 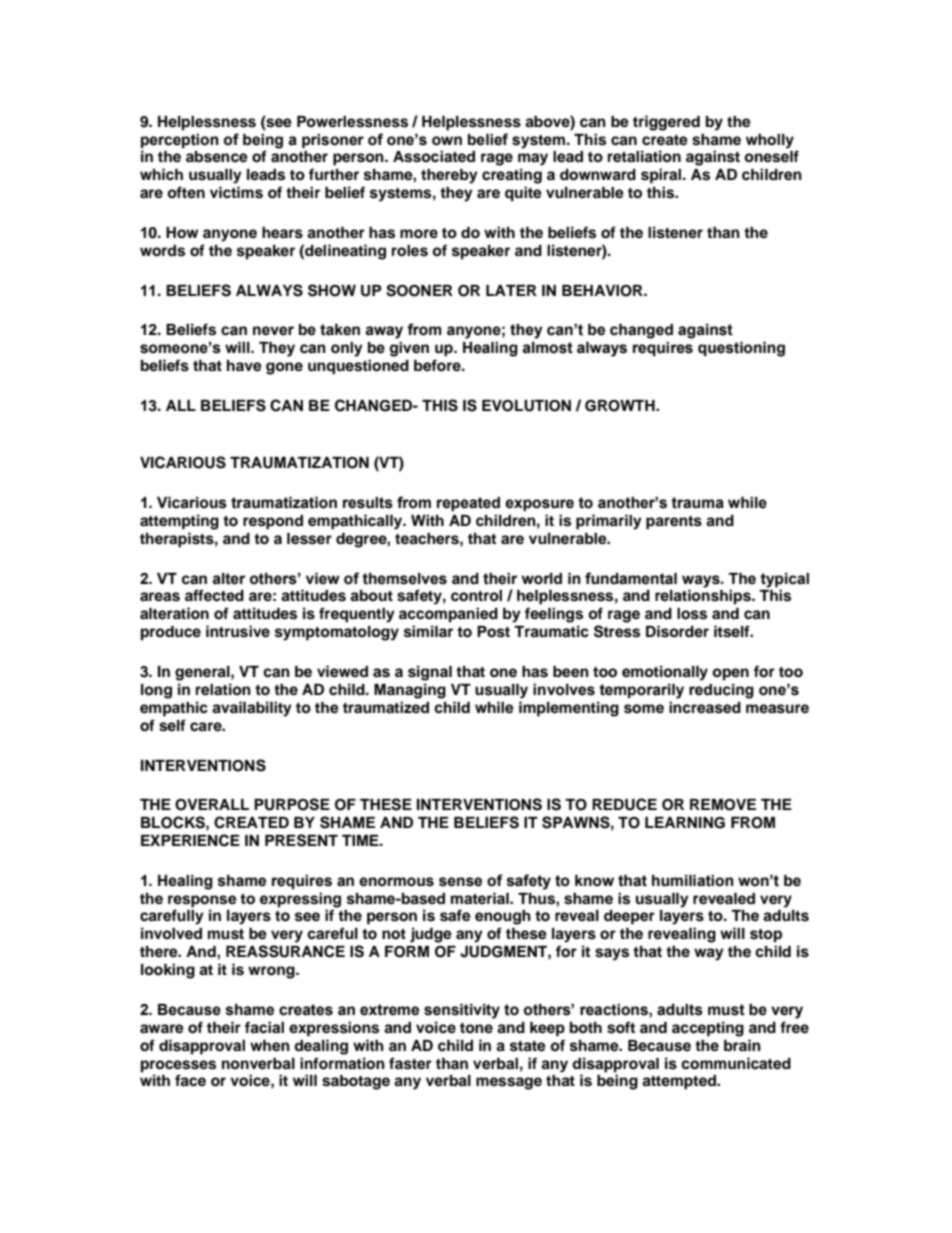 I want to click on affected, so click(x=214, y=595).
